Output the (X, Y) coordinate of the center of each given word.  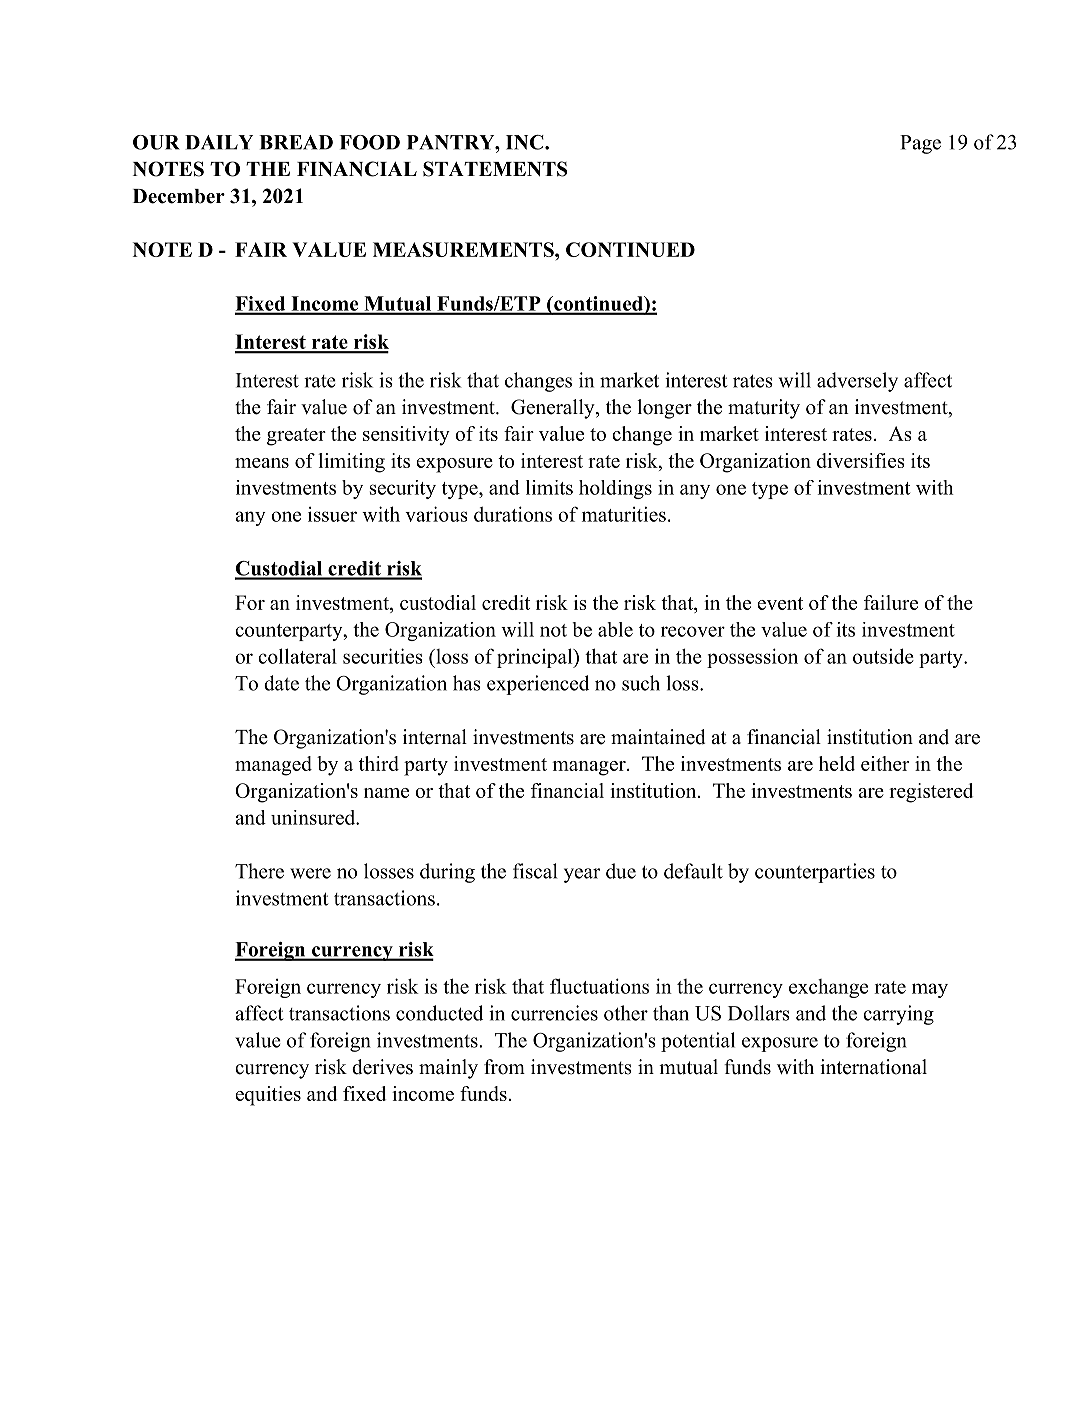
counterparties (815, 873)
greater (296, 437)
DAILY (219, 142)
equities (268, 1096)
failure (891, 602)
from (504, 1067)
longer (664, 409)
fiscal (535, 871)
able (615, 629)
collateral (297, 656)
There (259, 871)
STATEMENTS (495, 169)
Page (920, 144)
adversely (857, 382)
